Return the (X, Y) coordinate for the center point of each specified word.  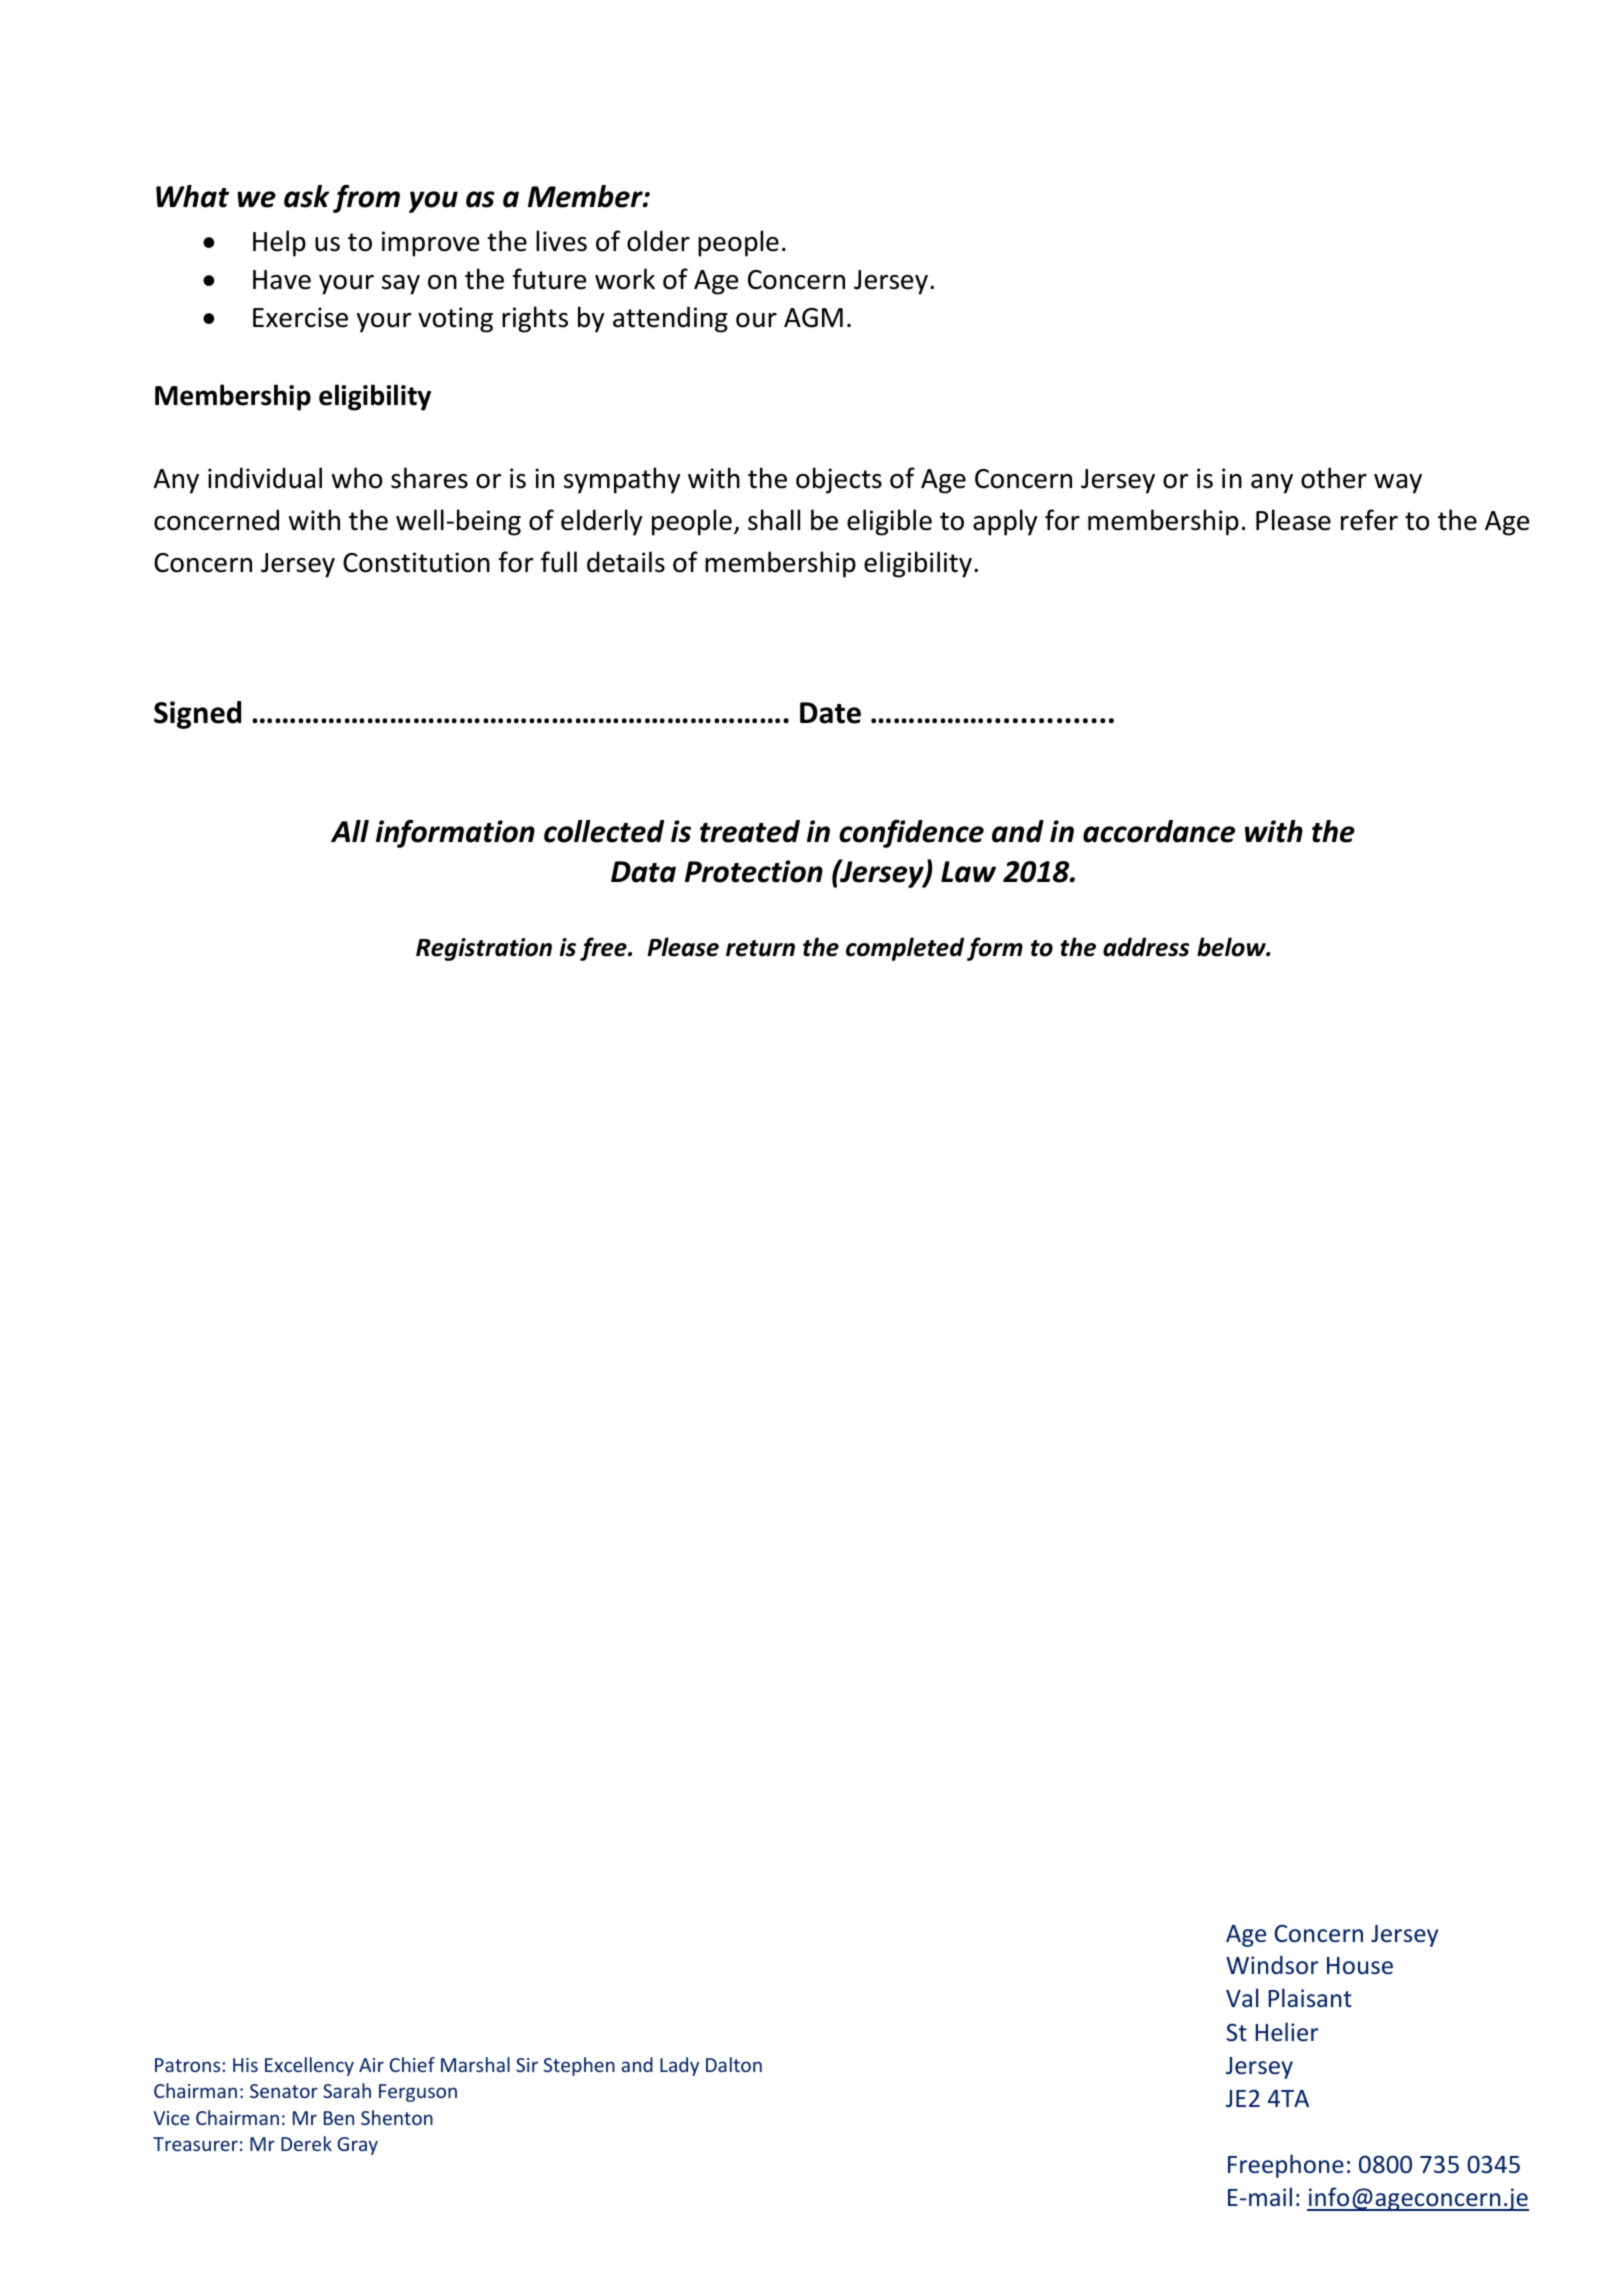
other (1334, 478)
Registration (484, 949)
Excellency (309, 2066)
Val (1242, 1997)
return (760, 948)
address (1146, 947)
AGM (813, 318)
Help (279, 243)
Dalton (734, 2064)
